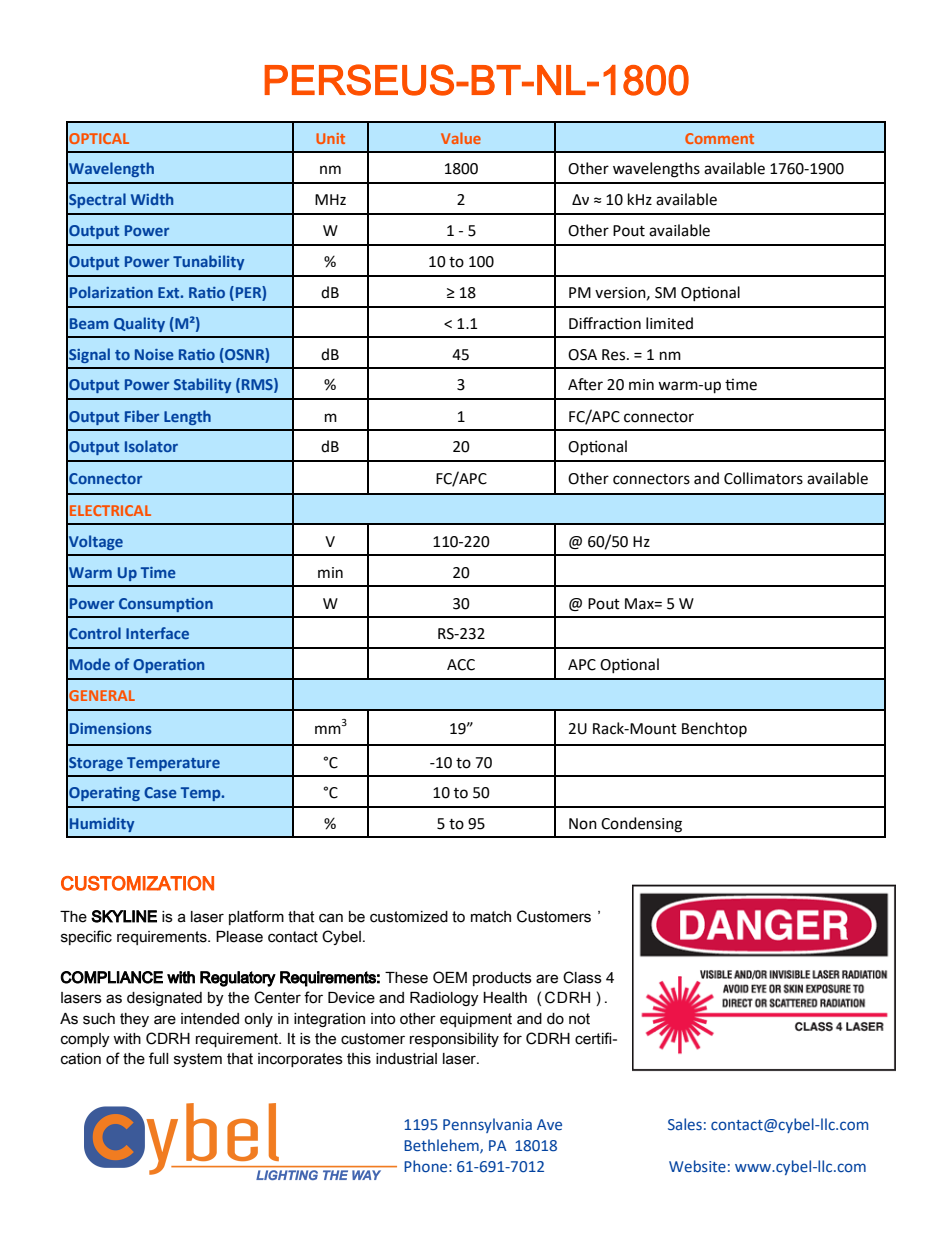 Image resolution: width=952 pixels, height=1233 pixels. What do you see at coordinates (142, 416) in the screenshot?
I see `Fiber` at bounding box center [142, 416].
